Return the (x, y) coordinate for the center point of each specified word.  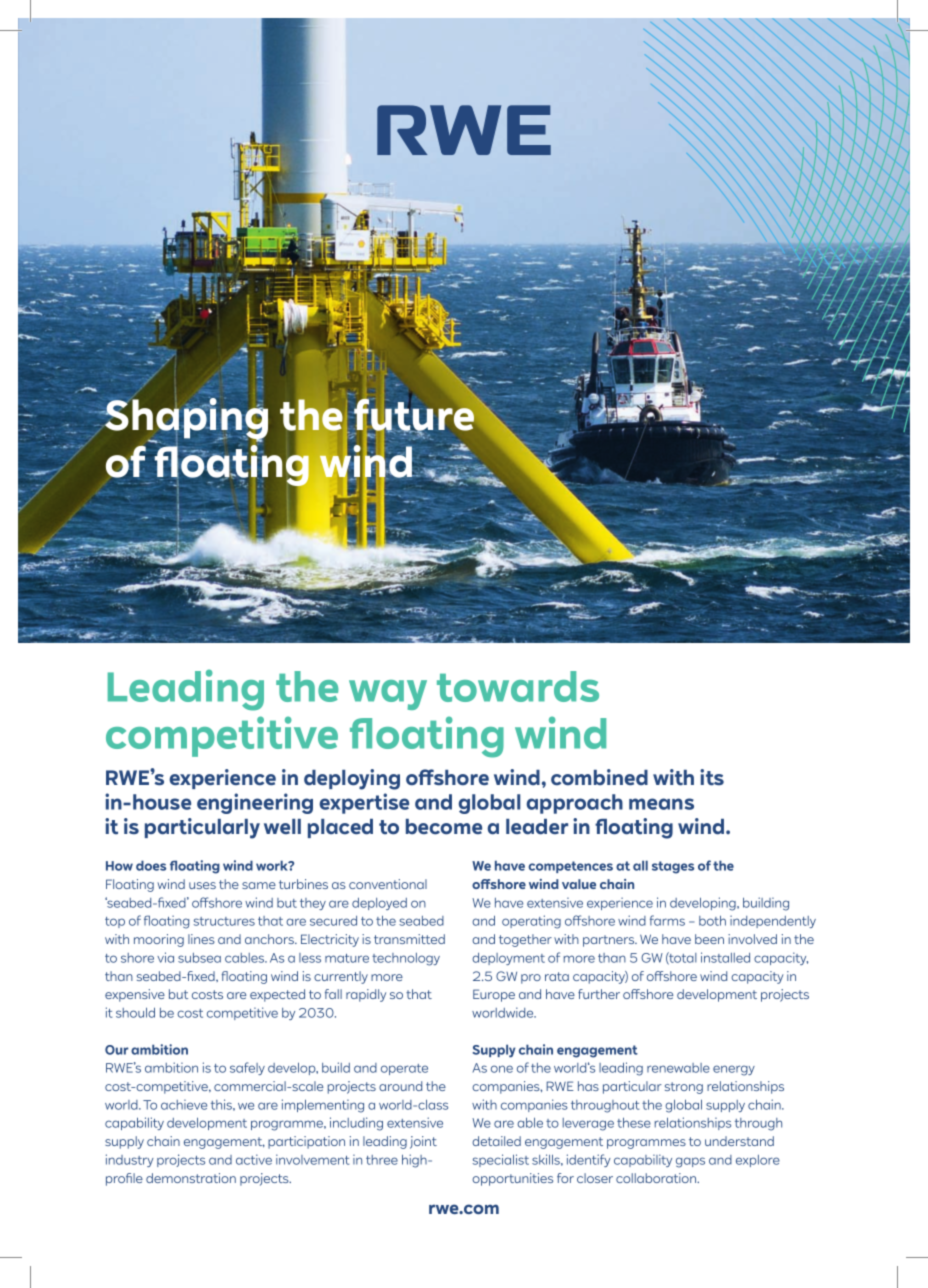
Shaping (185, 419)
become (444, 827)
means (661, 804)
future (415, 415)
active (254, 1159)
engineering (255, 803)
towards (518, 686)
